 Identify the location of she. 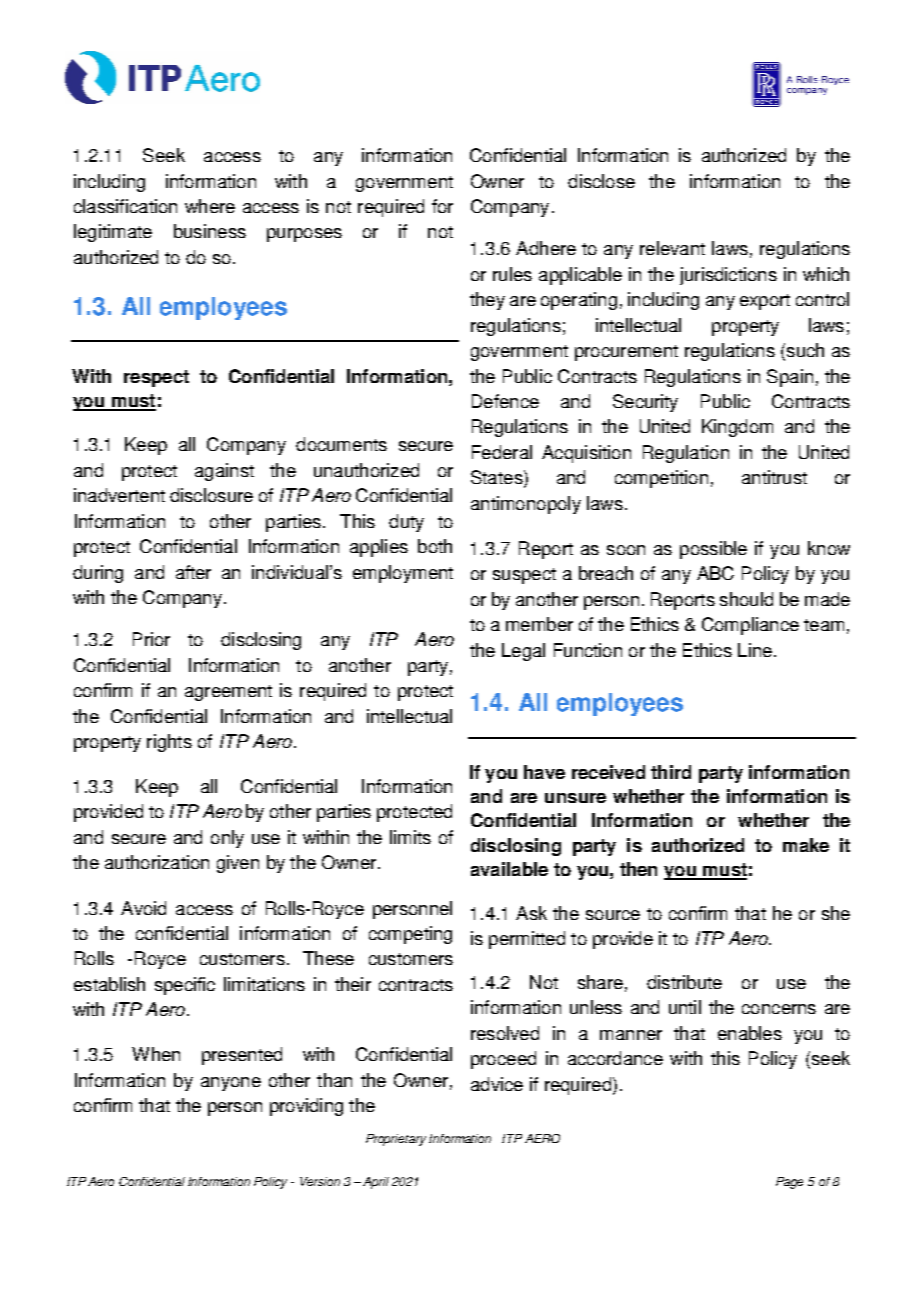
(836, 913).
